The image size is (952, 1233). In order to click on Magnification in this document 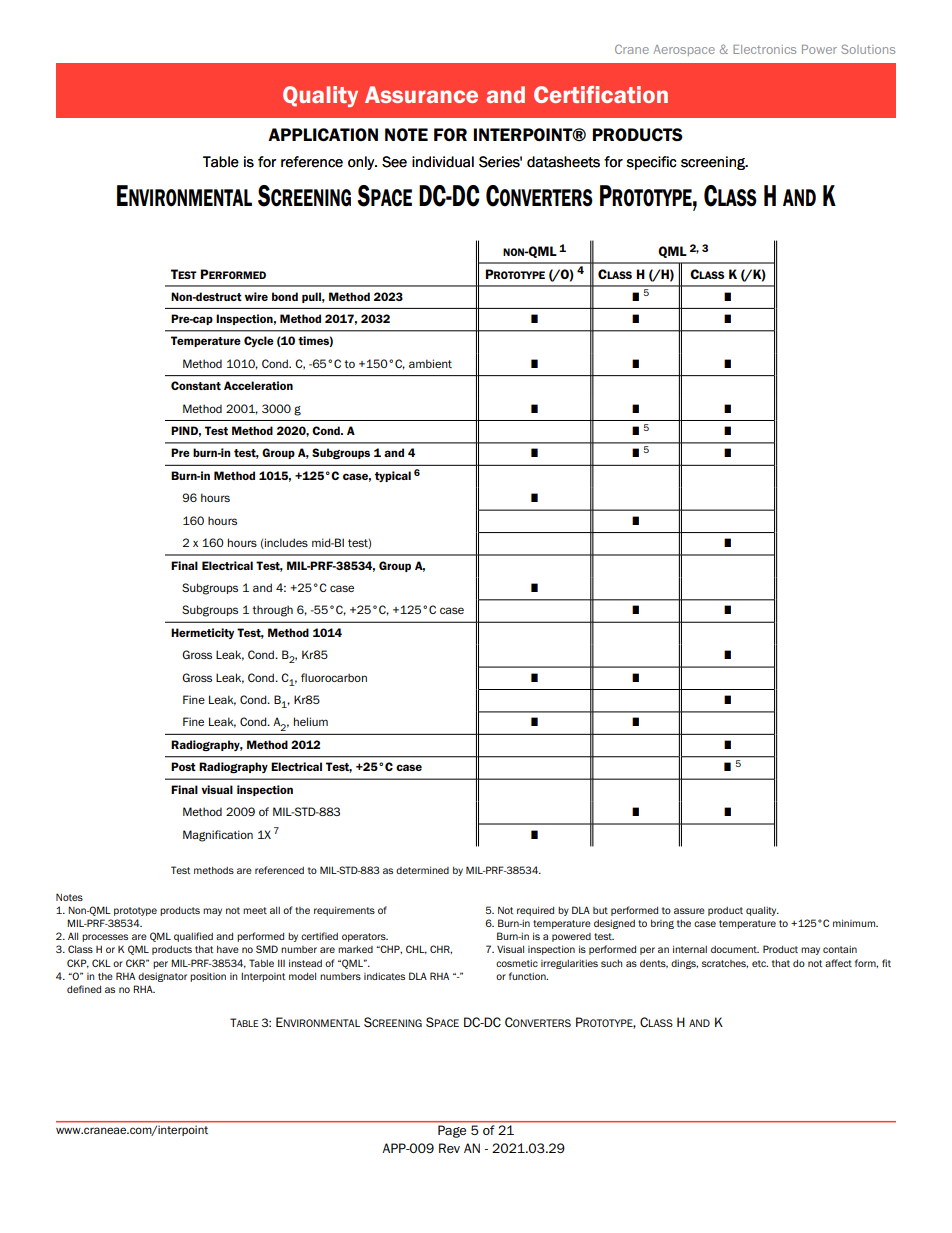, I will do `click(218, 836)`.
